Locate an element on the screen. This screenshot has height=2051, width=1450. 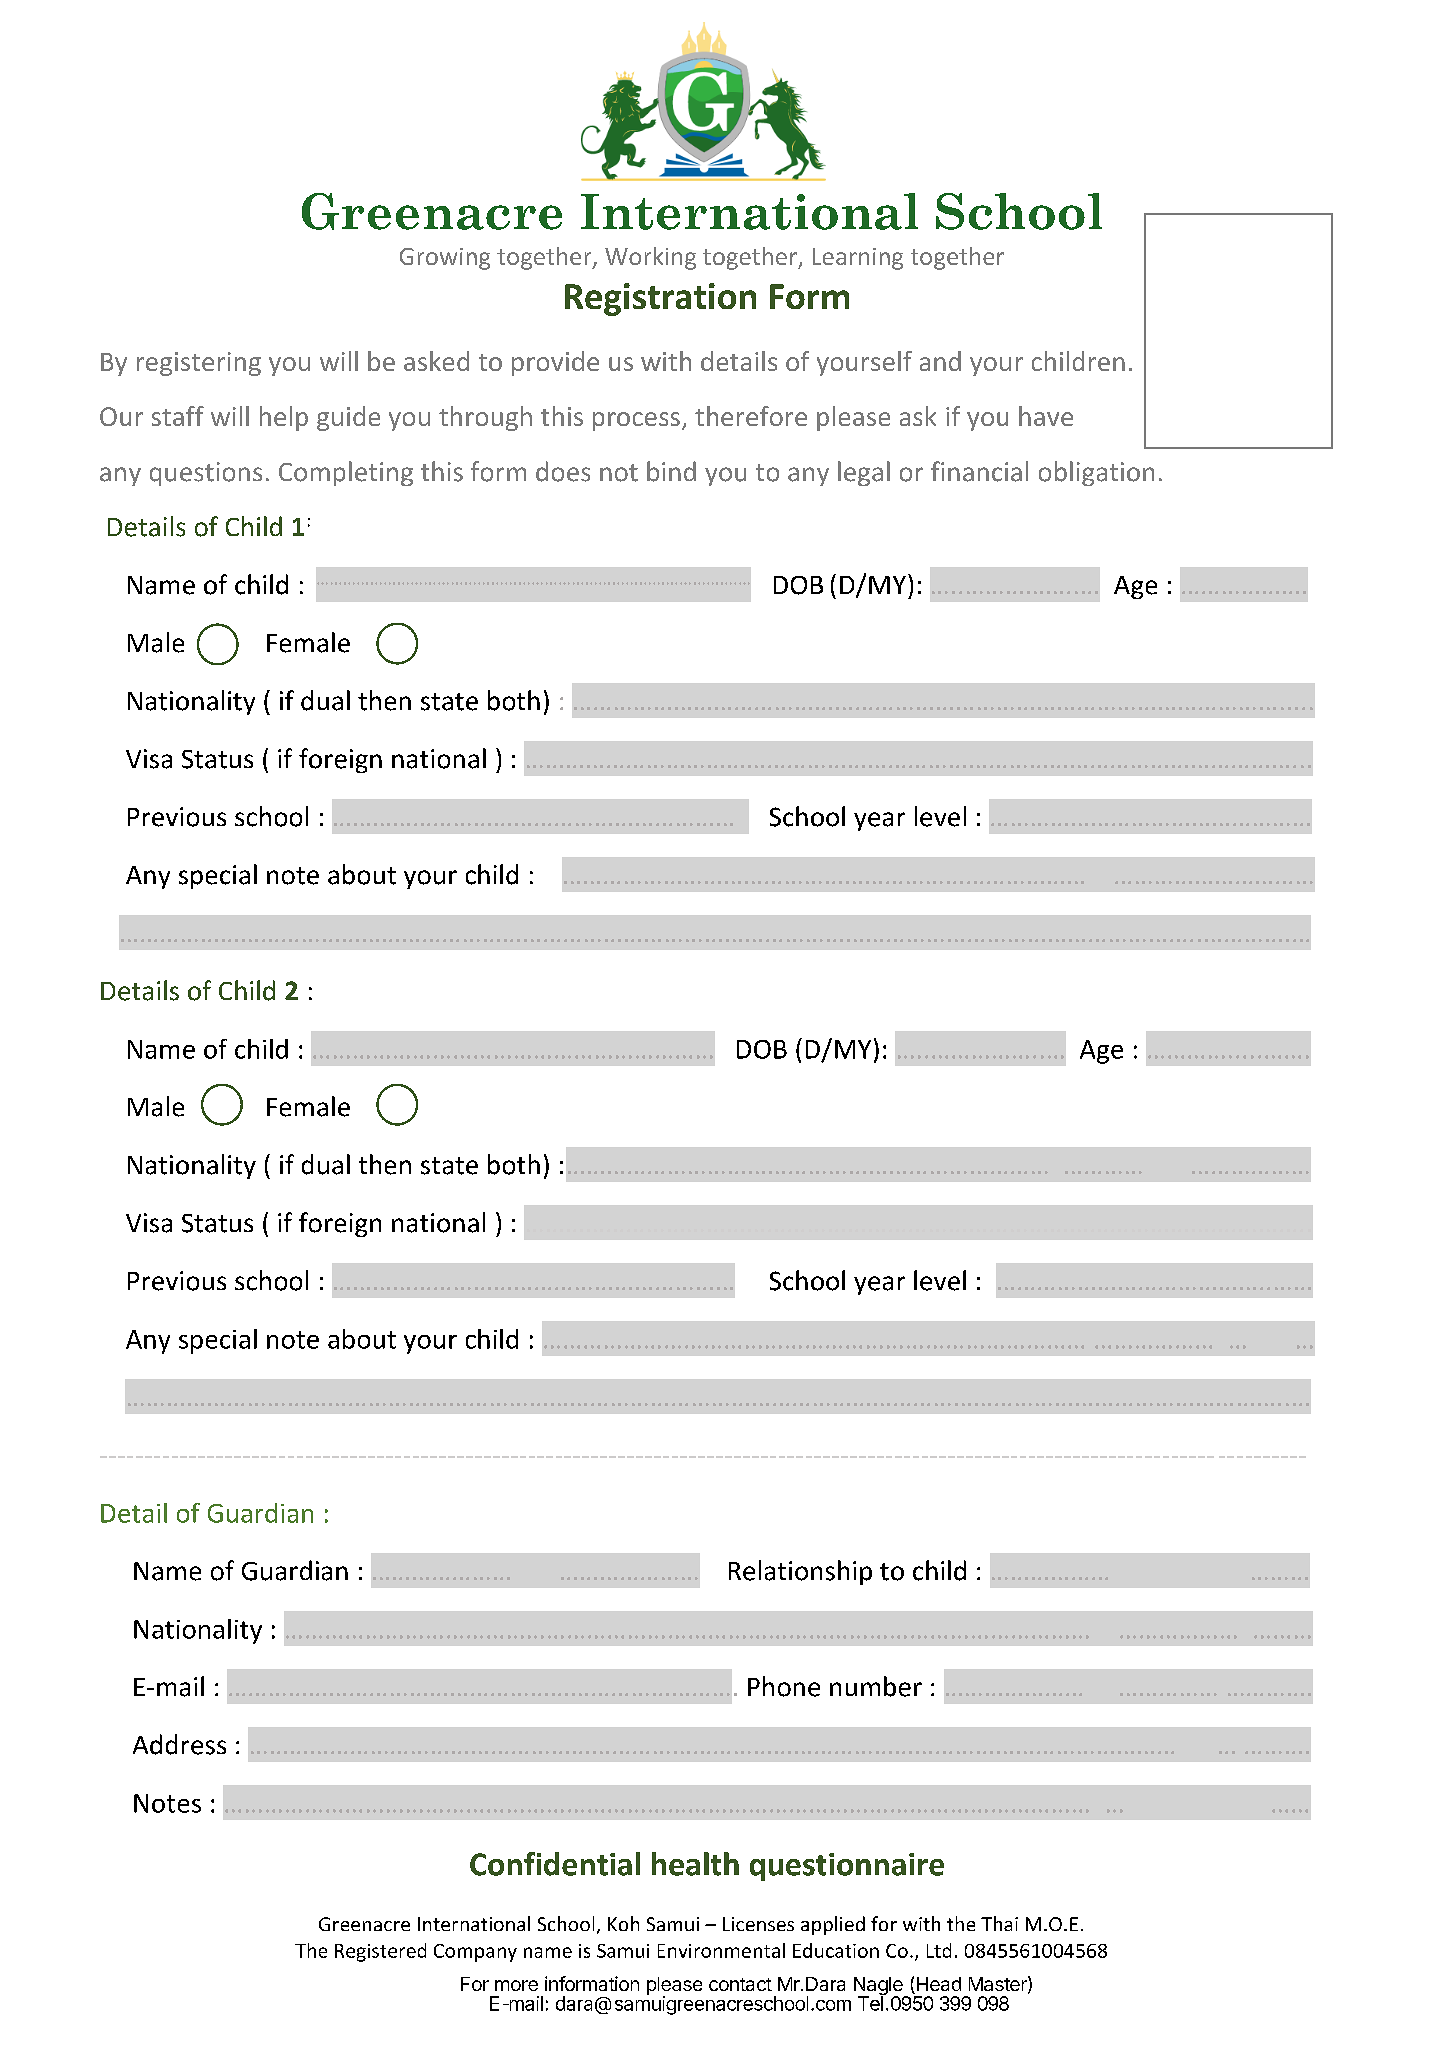
Address is located at coordinates (179, 1744).
